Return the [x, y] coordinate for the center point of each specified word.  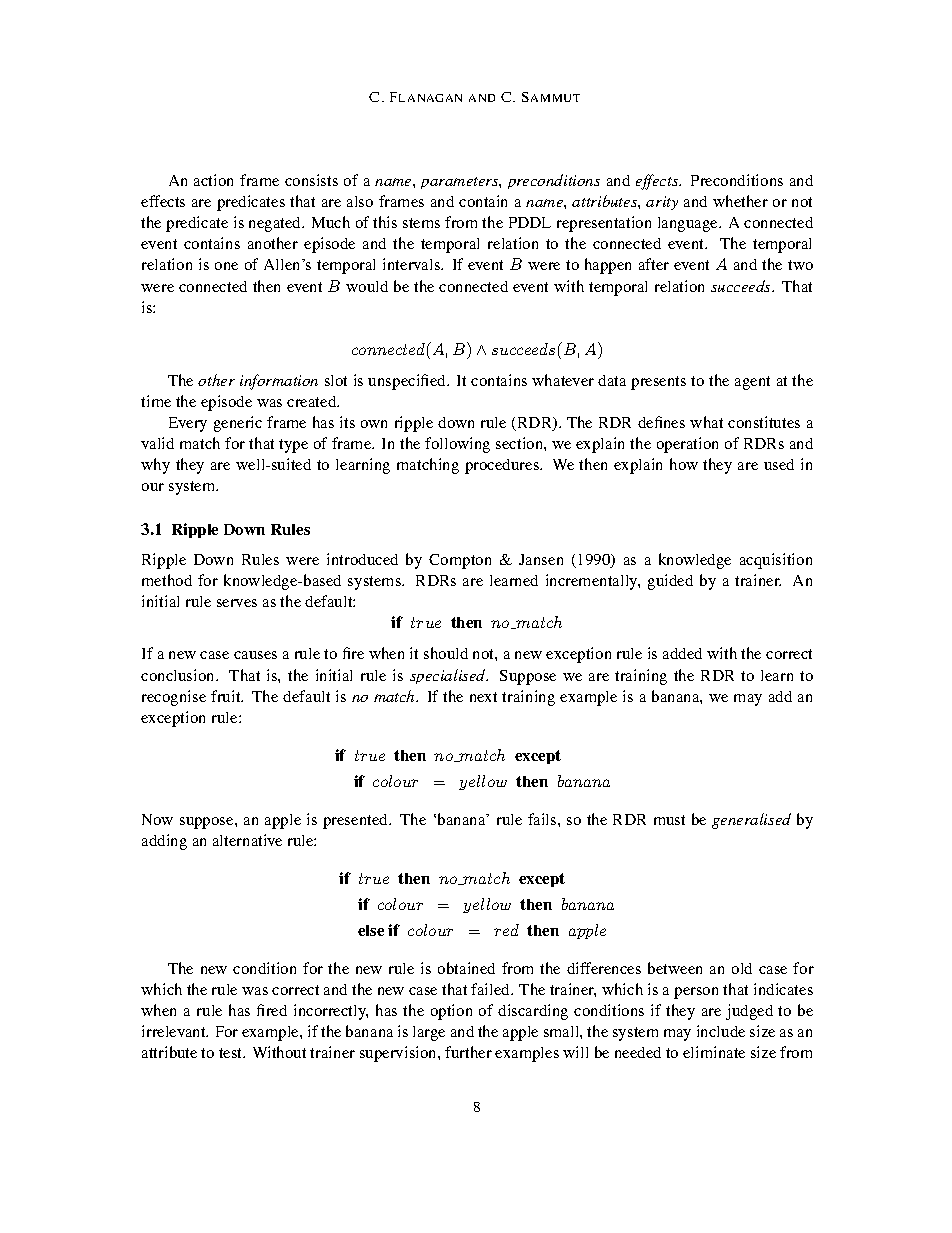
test [232, 1053]
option [451, 1012]
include [721, 1031]
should [446, 653]
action [213, 180]
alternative [247, 840]
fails [543, 819]
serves [237, 603]
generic [238, 424]
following [457, 445]
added [682, 653]
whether [740, 201]
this [385, 222]
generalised [751, 821]
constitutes [764, 422]
